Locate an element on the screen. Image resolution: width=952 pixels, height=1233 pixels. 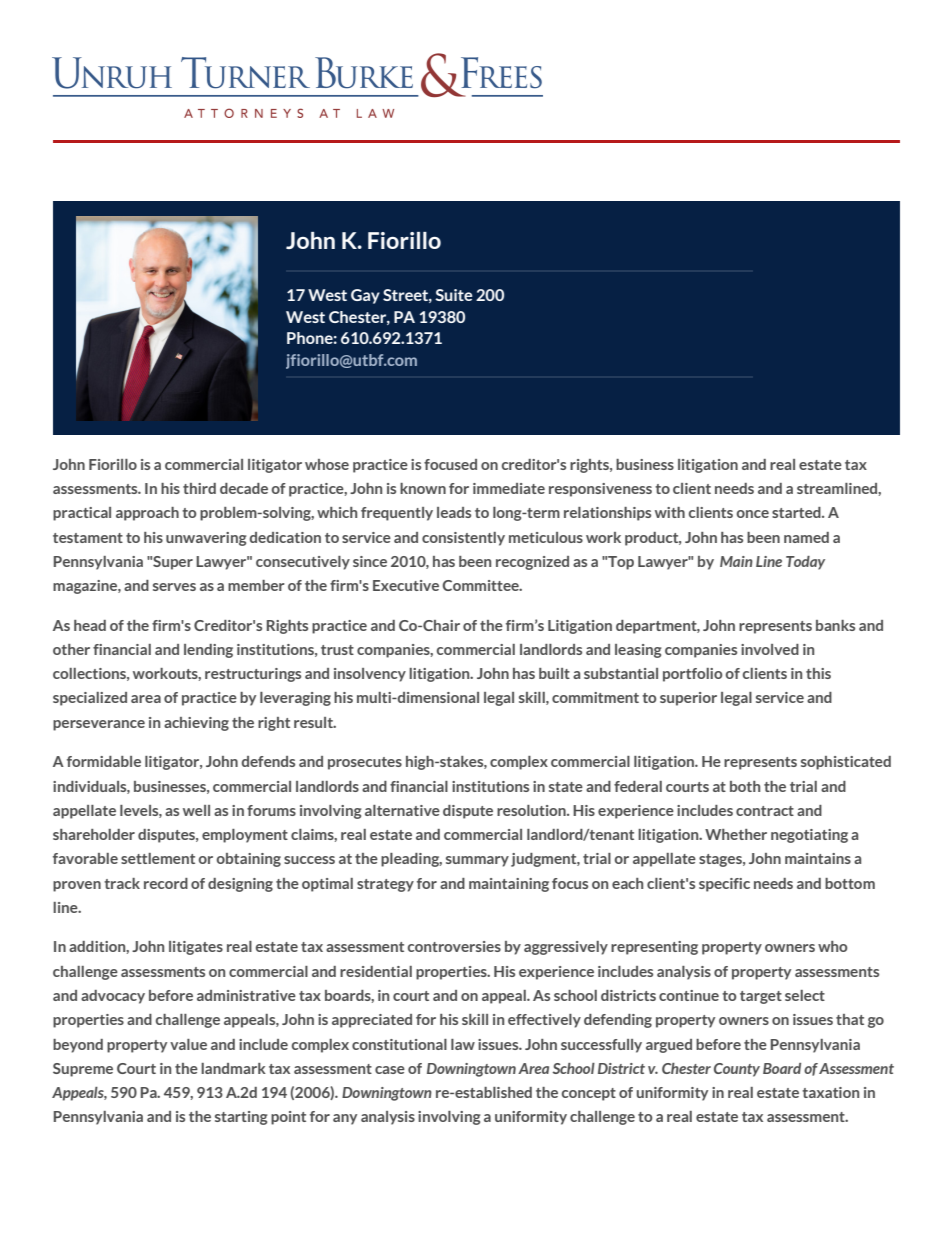
Suite is located at coordinates (453, 295).
